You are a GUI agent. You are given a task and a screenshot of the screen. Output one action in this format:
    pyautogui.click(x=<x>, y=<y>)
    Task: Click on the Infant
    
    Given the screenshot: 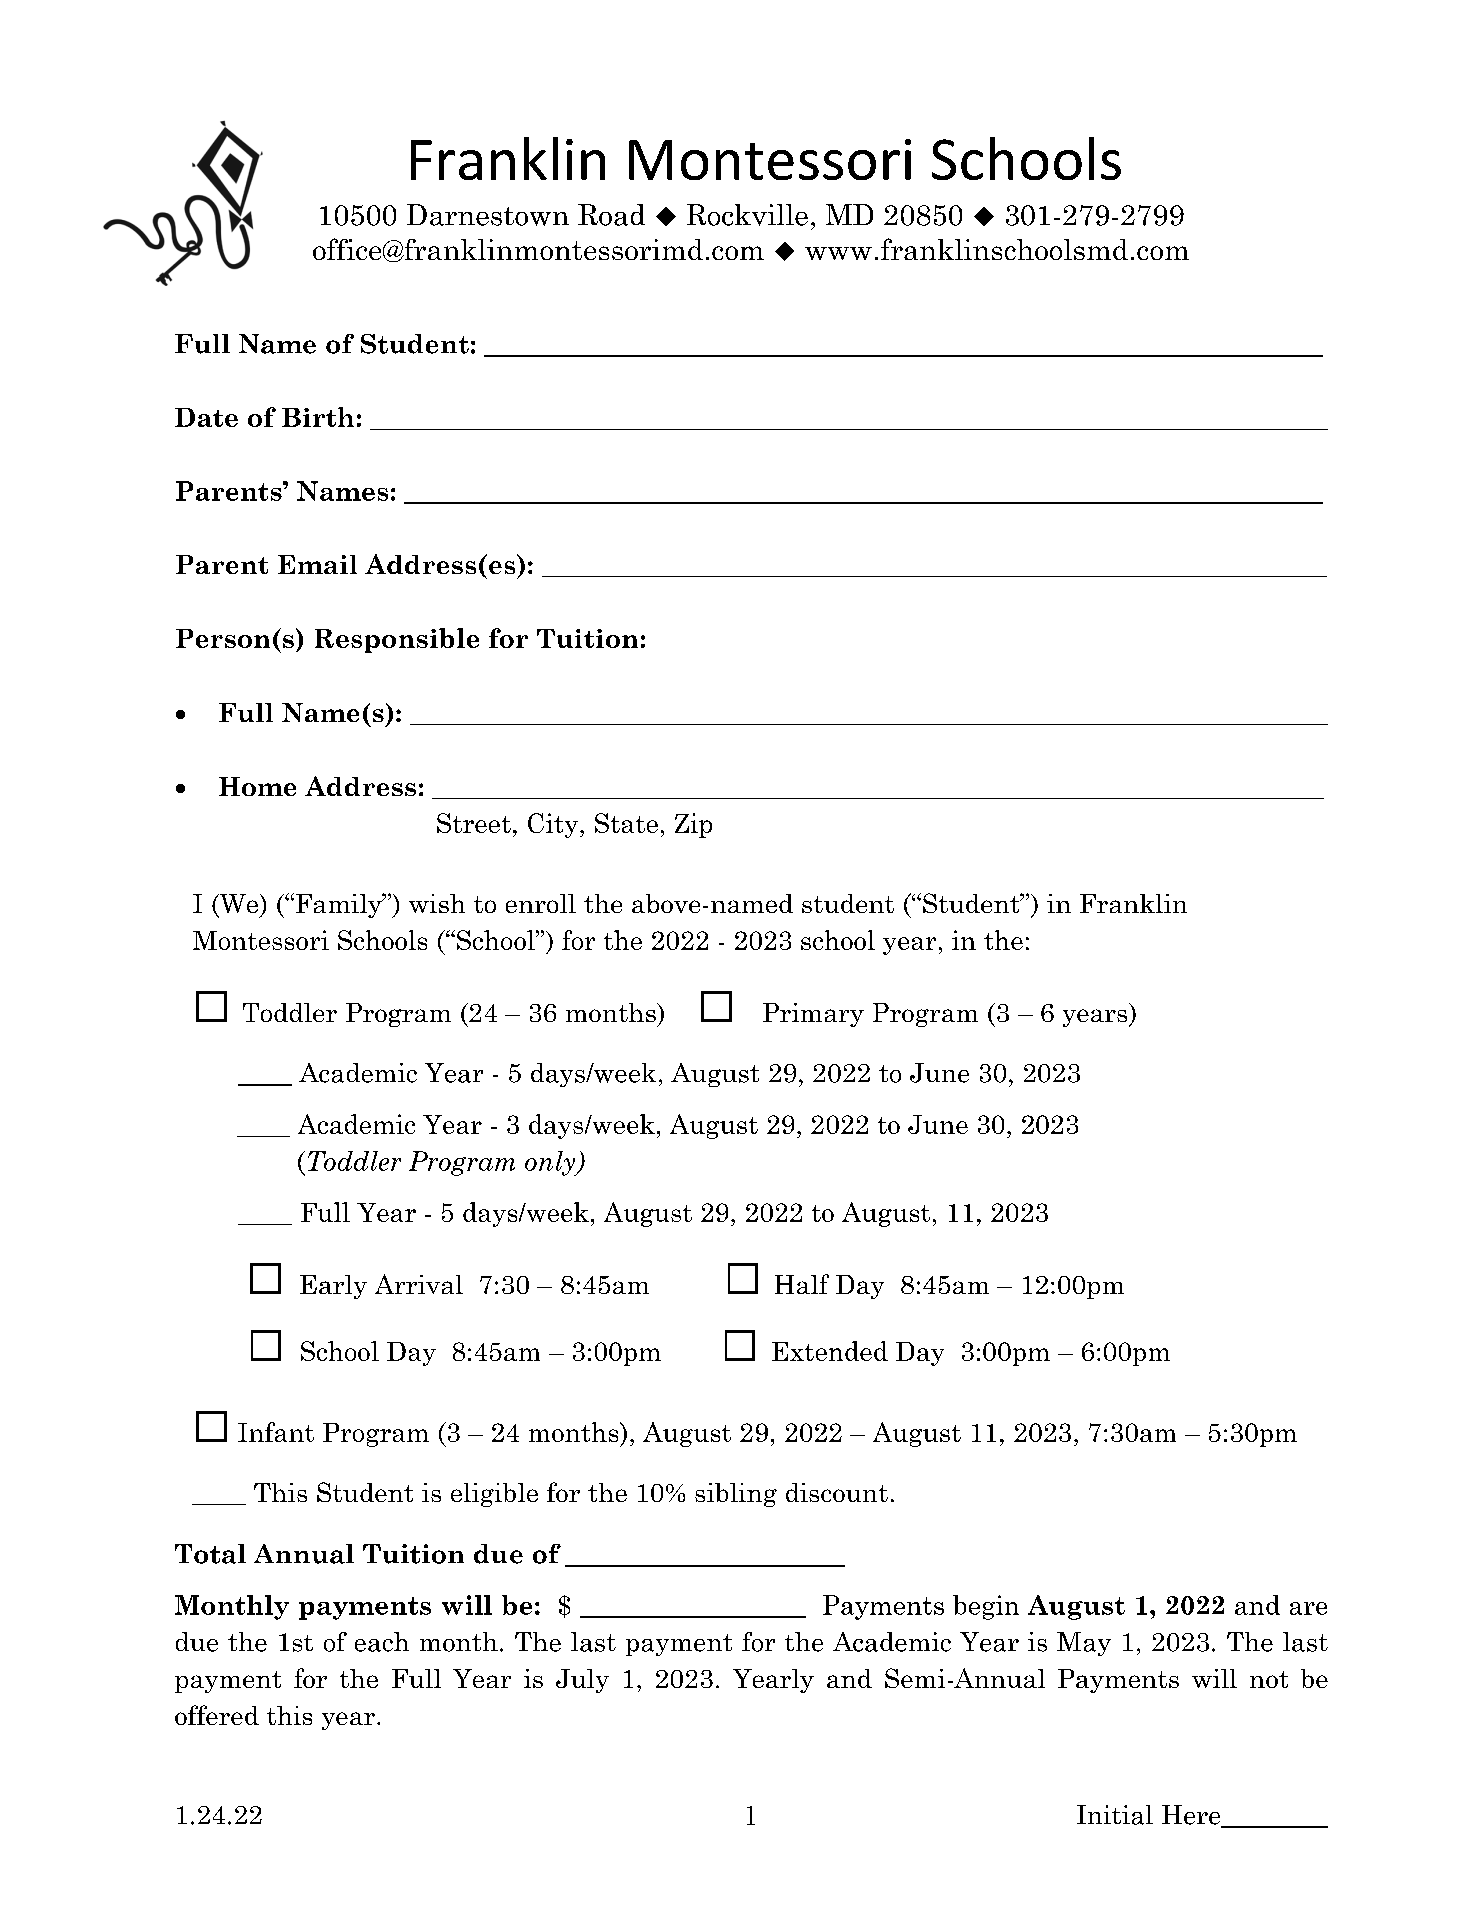 What is the action you would take?
    pyautogui.click(x=276, y=1432)
